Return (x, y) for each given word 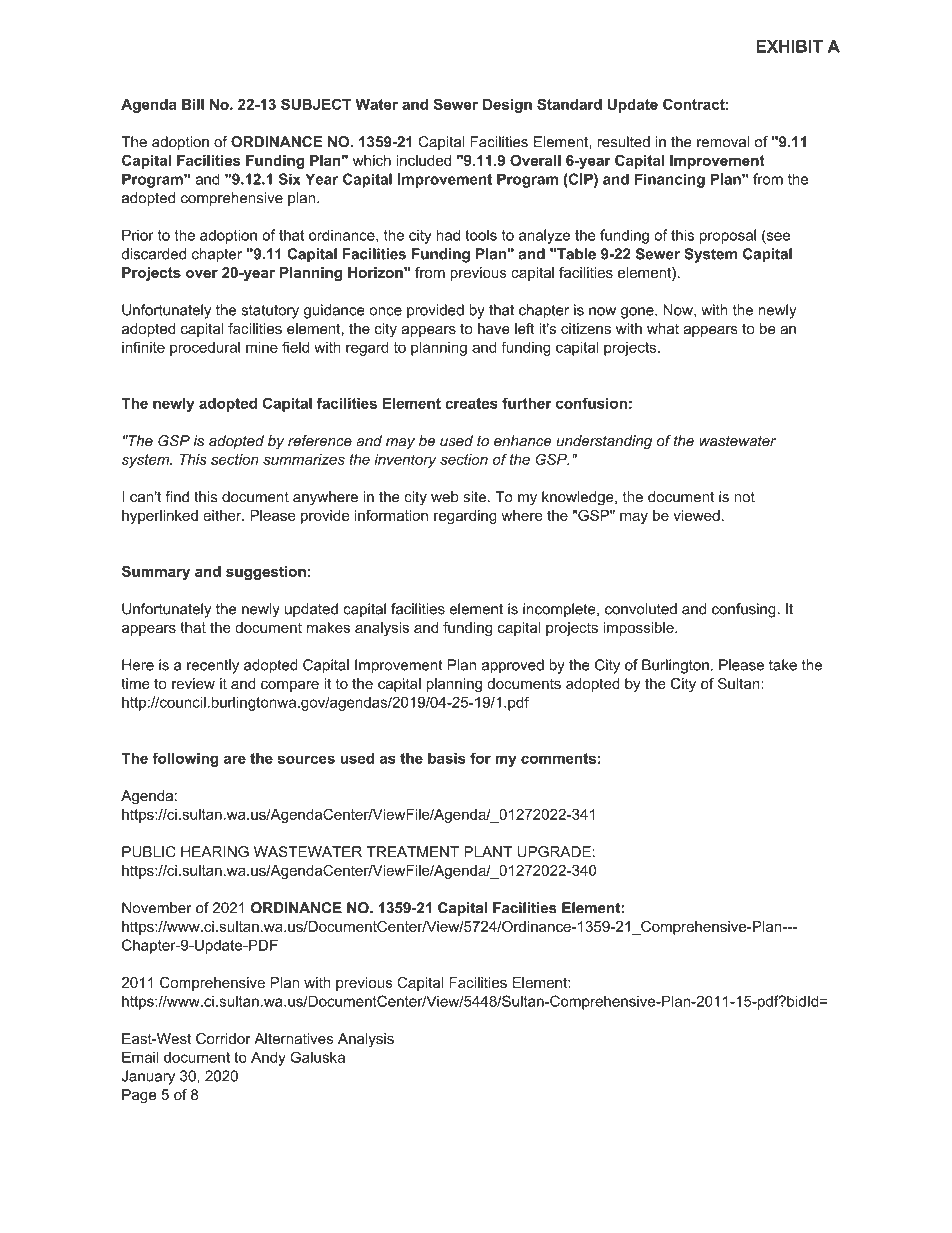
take (783, 665)
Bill (193, 104)
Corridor (223, 1038)
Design (507, 106)
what (663, 328)
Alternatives (293, 1038)
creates (471, 403)
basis (447, 758)
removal (723, 142)
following (185, 759)
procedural (205, 348)
